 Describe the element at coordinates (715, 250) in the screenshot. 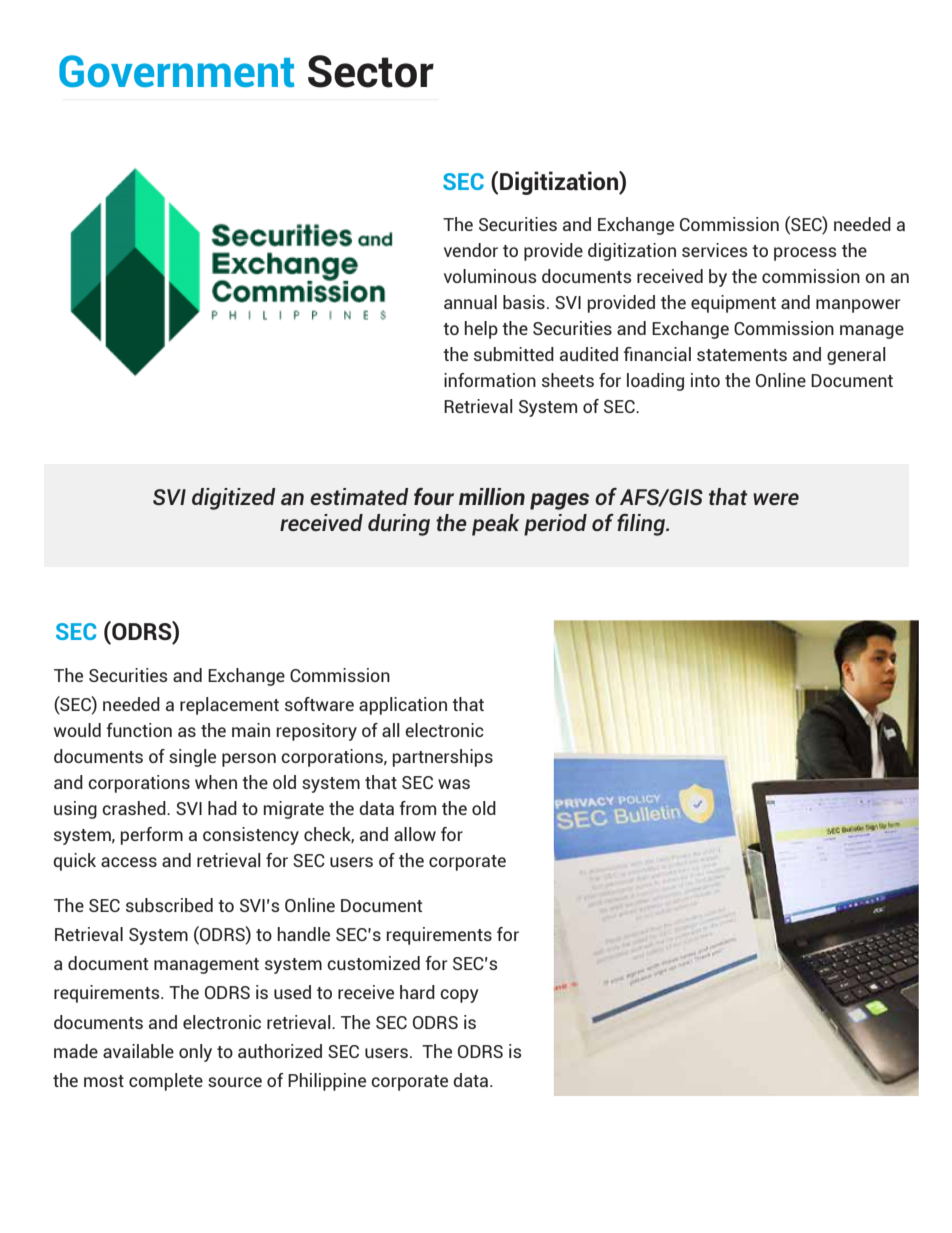

I see `services` at that location.
